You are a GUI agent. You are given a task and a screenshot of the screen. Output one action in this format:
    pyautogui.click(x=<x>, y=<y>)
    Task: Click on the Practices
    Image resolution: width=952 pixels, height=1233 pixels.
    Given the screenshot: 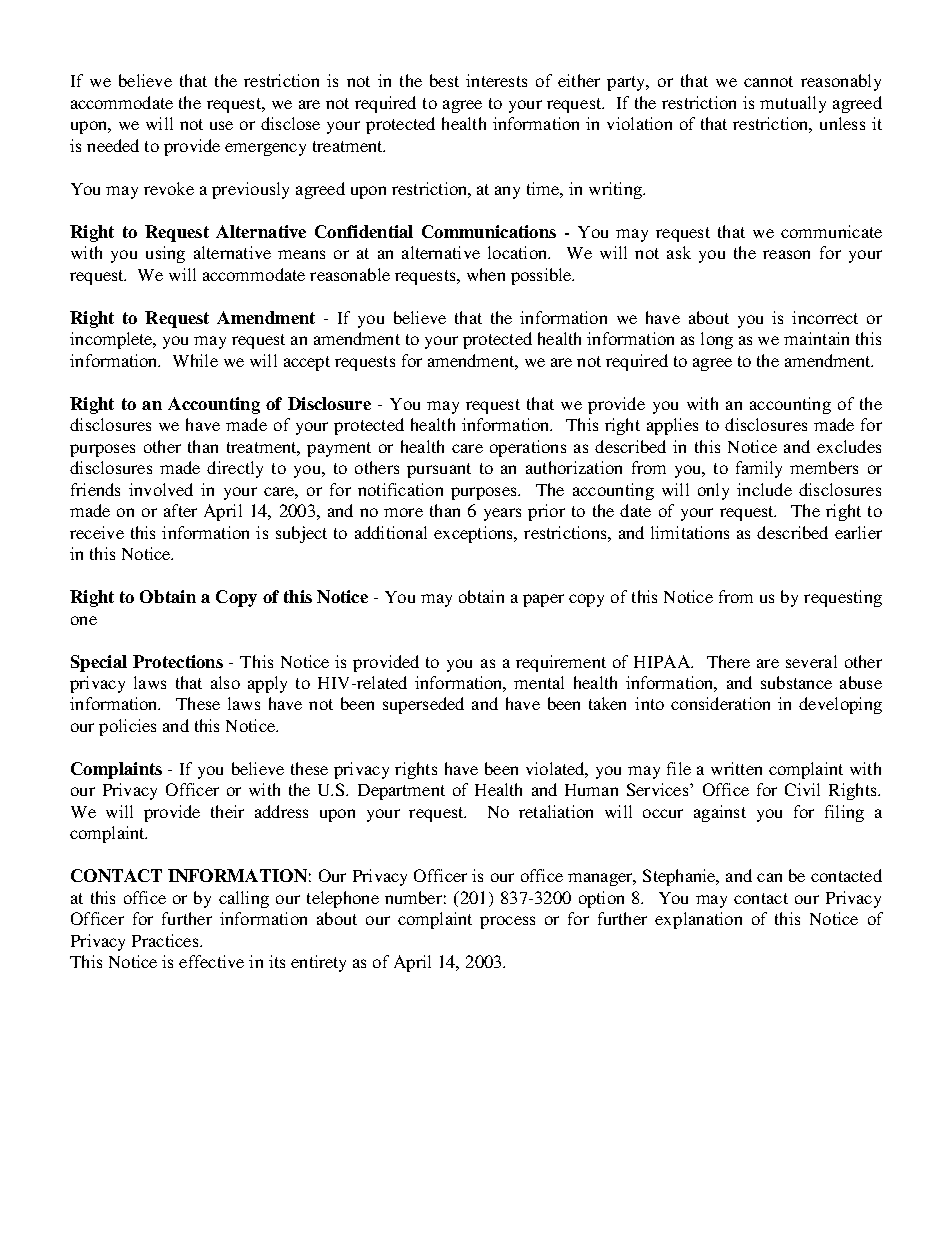 What is the action you would take?
    pyautogui.click(x=166, y=940)
